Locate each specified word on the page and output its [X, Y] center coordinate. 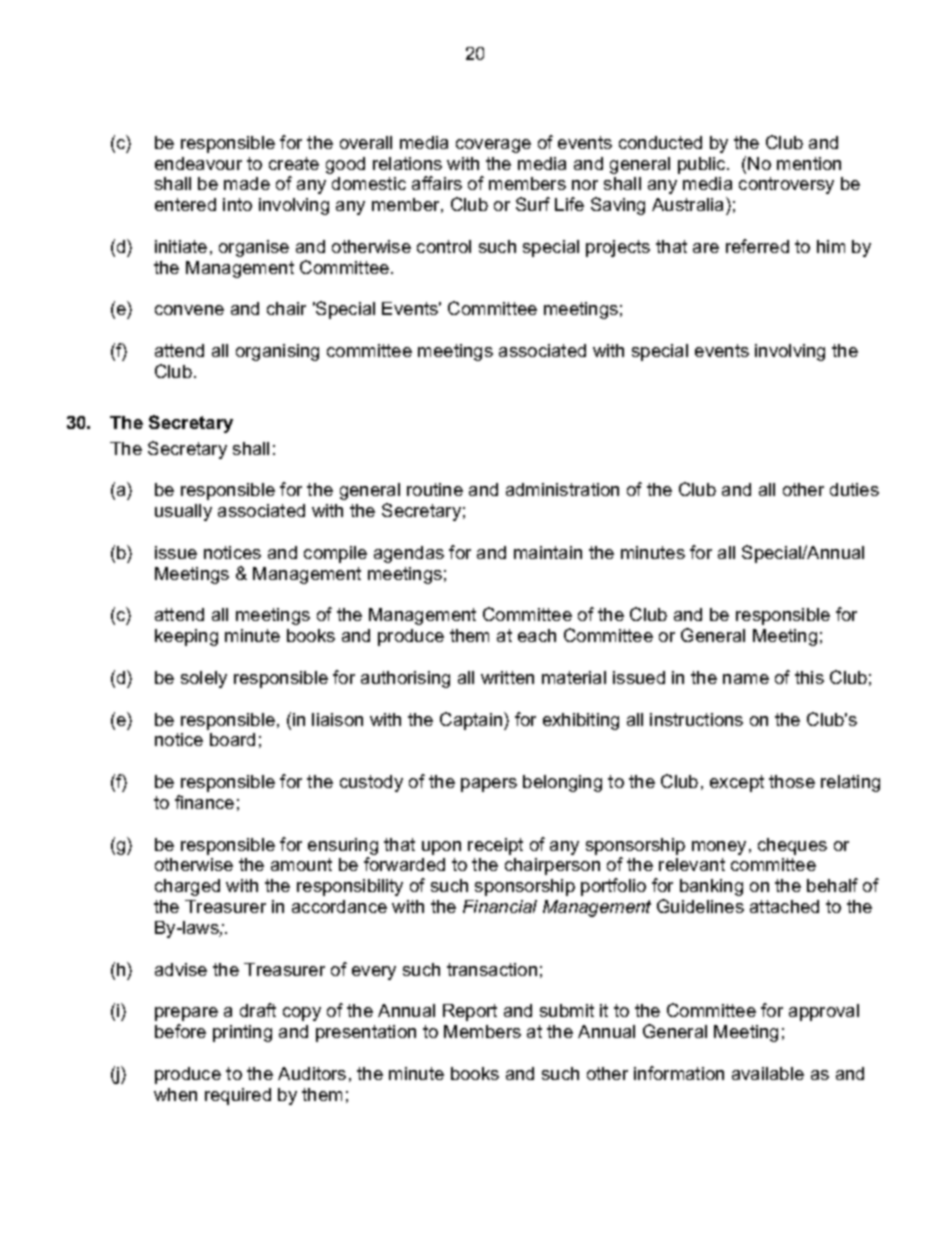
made [247, 183]
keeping [186, 637]
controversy [786, 185]
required [238, 1096]
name [746, 679]
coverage [493, 146]
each [537, 635]
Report [470, 1012]
